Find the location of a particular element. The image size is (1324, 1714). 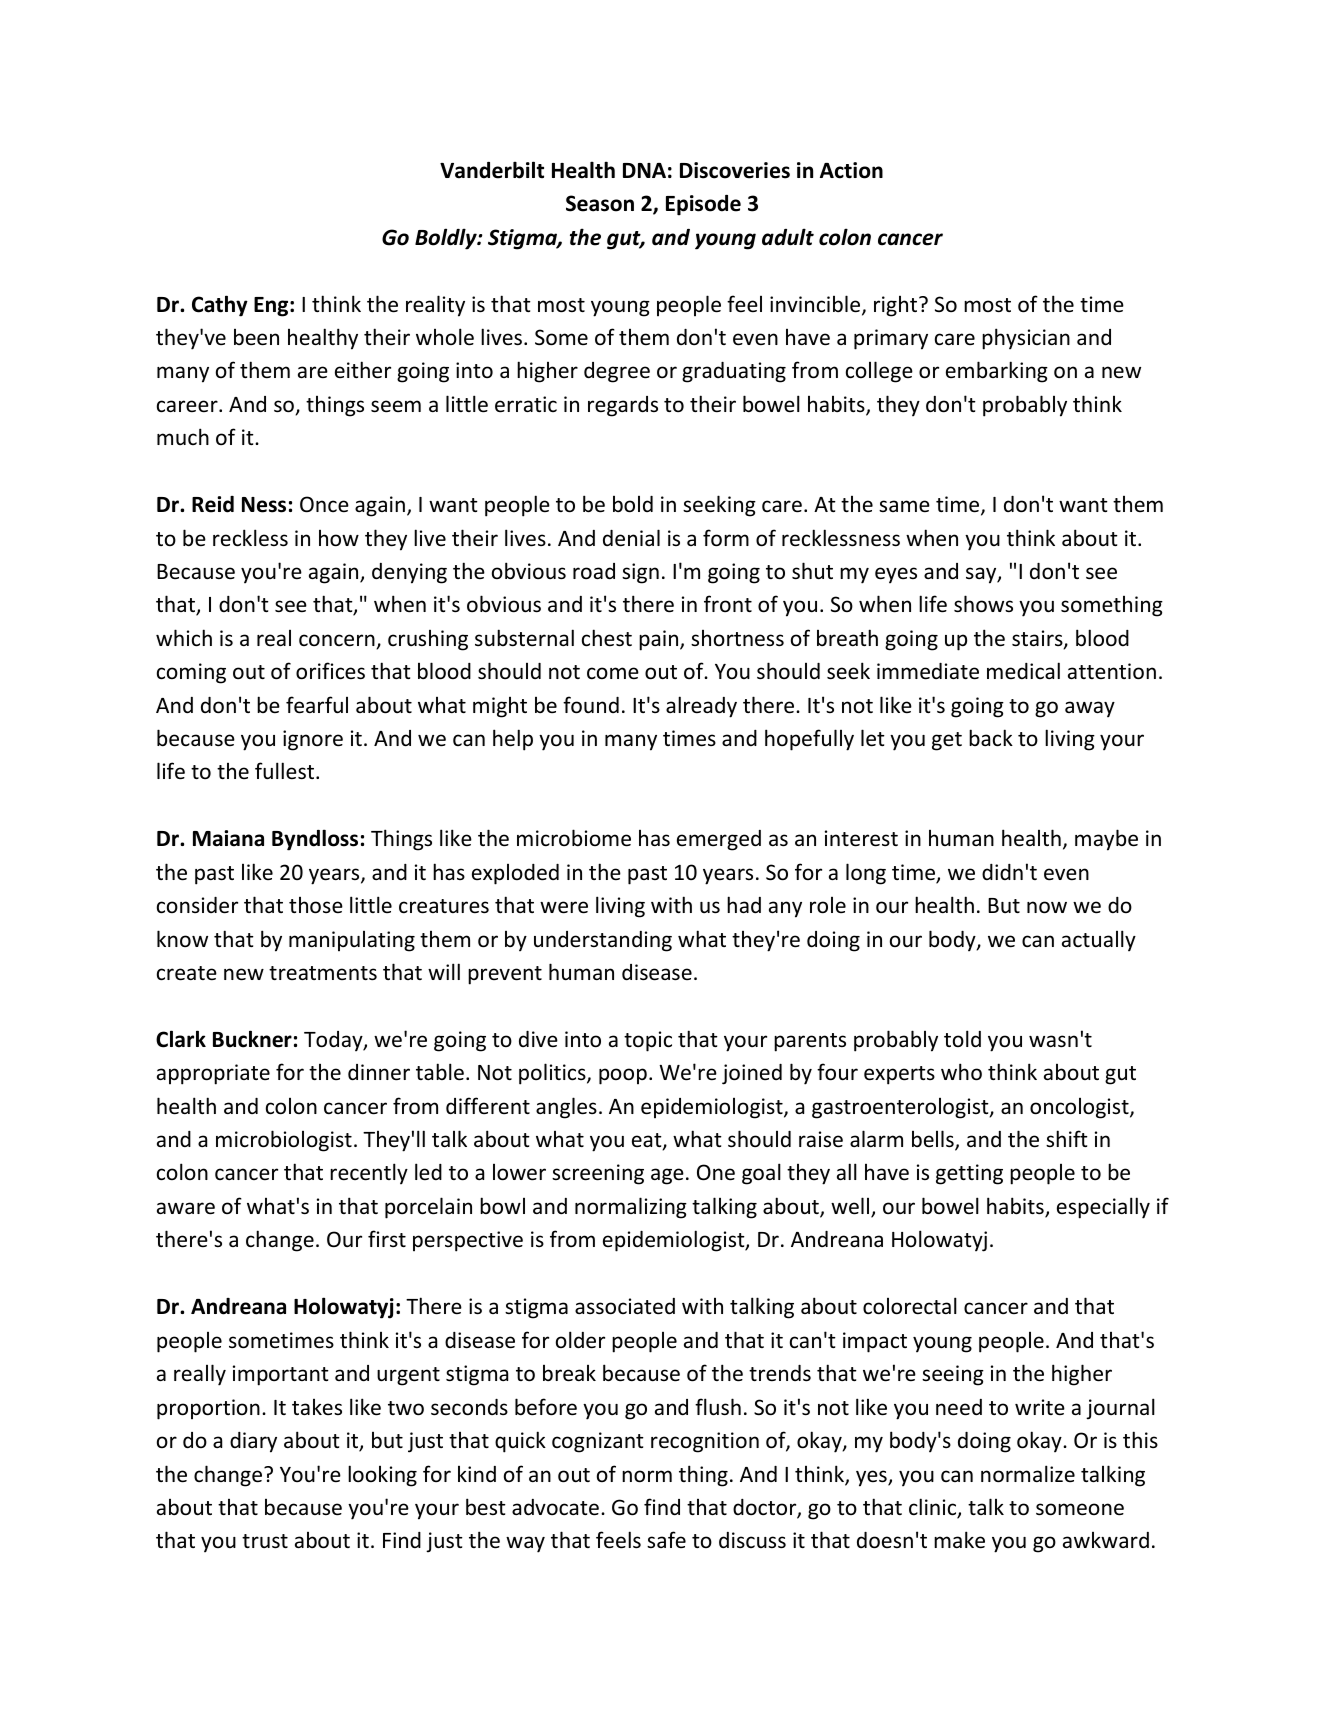

trust is located at coordinates (265, 1541).
